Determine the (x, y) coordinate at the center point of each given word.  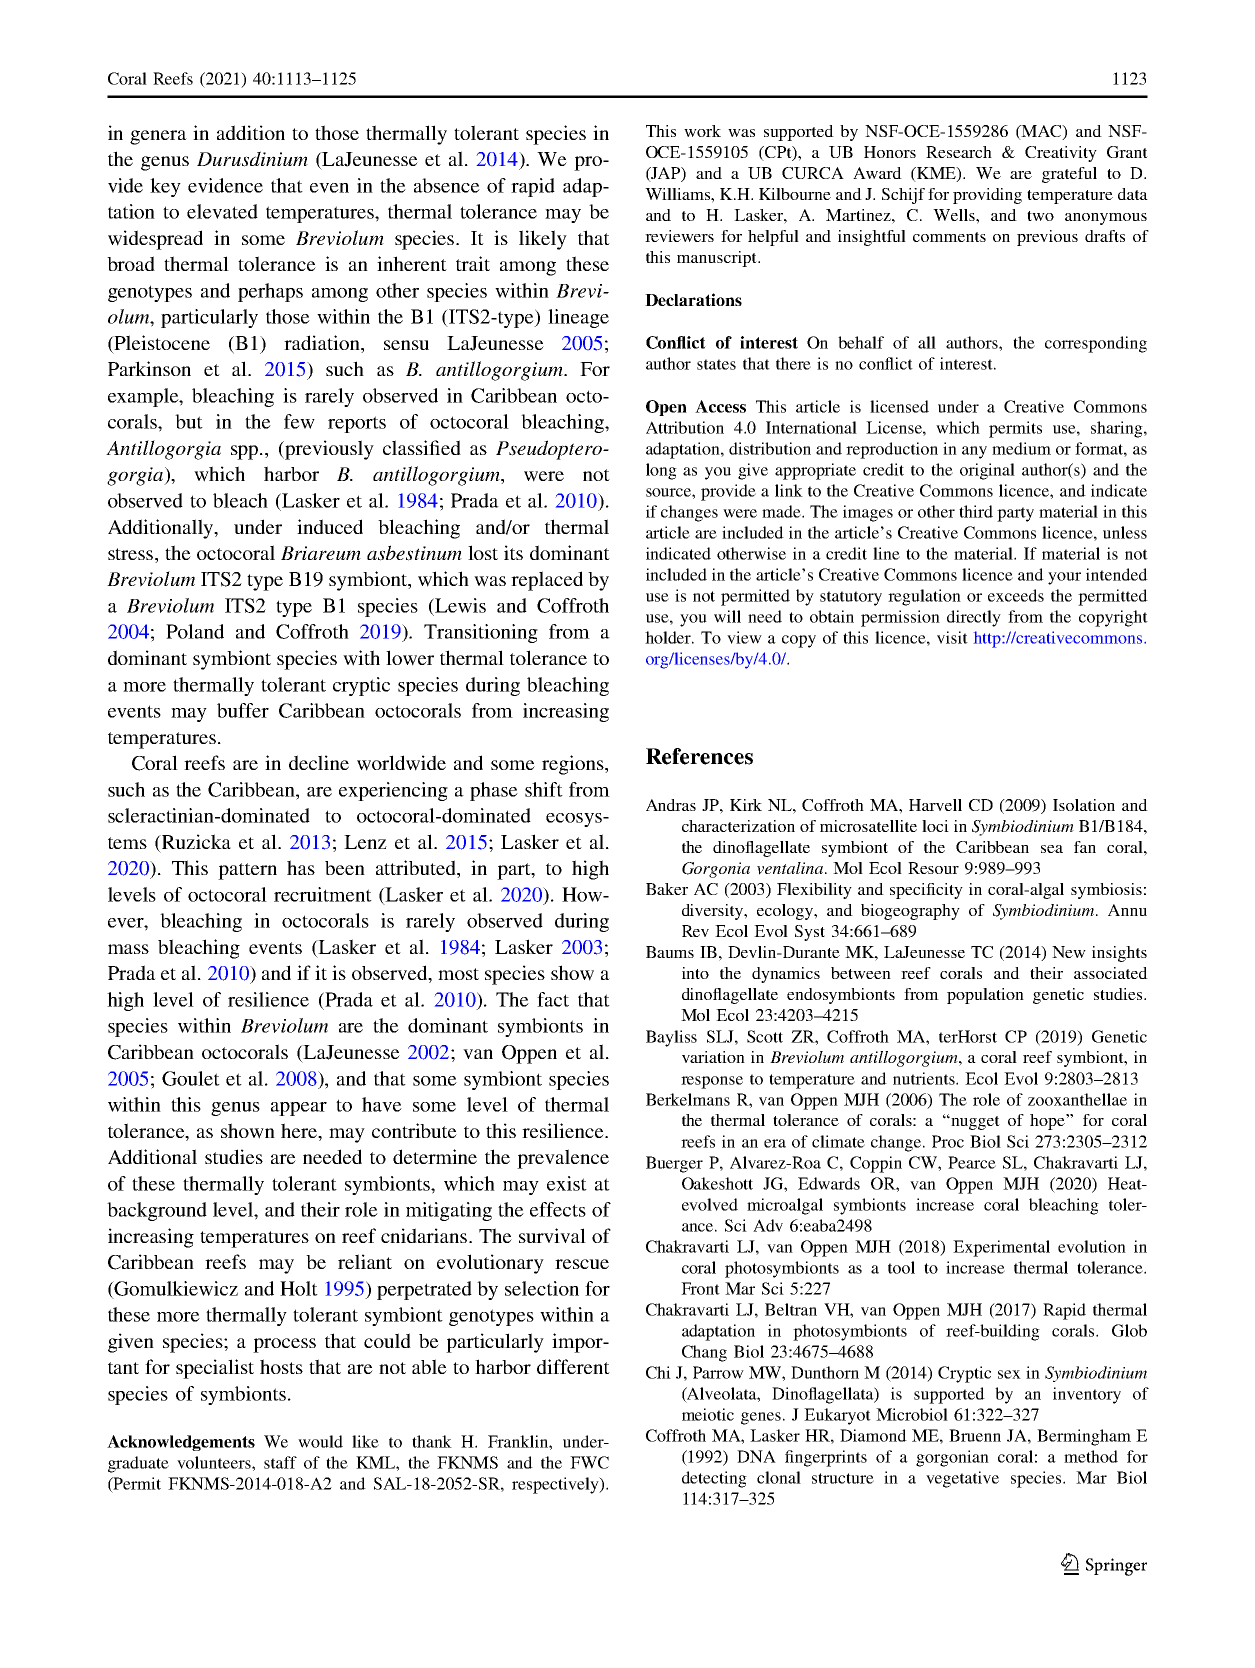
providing (987, 196)
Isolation (1084, 805)
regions (574, 765)
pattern (247, 871)
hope (1048, 1122)
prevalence (563, 1159)
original (987, 471)
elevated (222, 211)
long (661, 471)
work (702, 131)
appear (299, 1109)
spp (246, 452)
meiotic (708, 1414)
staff (280, 1462)
